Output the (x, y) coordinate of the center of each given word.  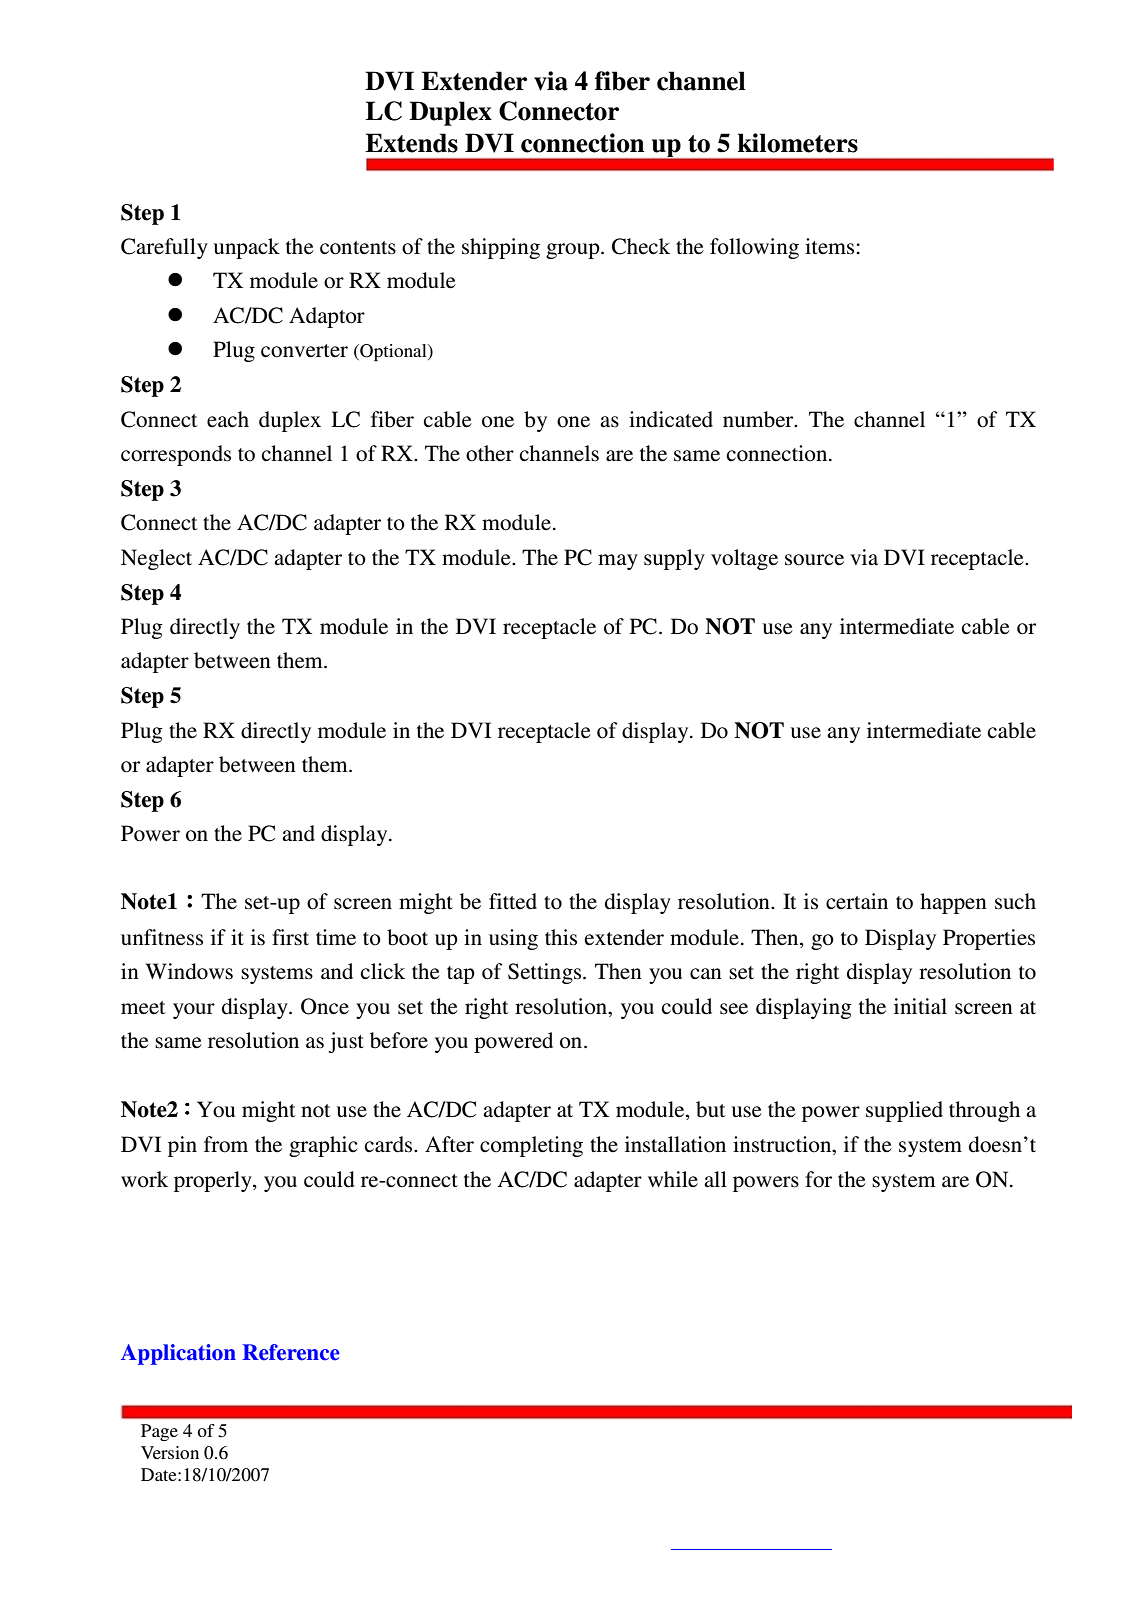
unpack (247, 248)
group (574, 251)
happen (953, 903)
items (831, 246)
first (290, 937)
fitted (513, 901)
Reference (291, 1352)
